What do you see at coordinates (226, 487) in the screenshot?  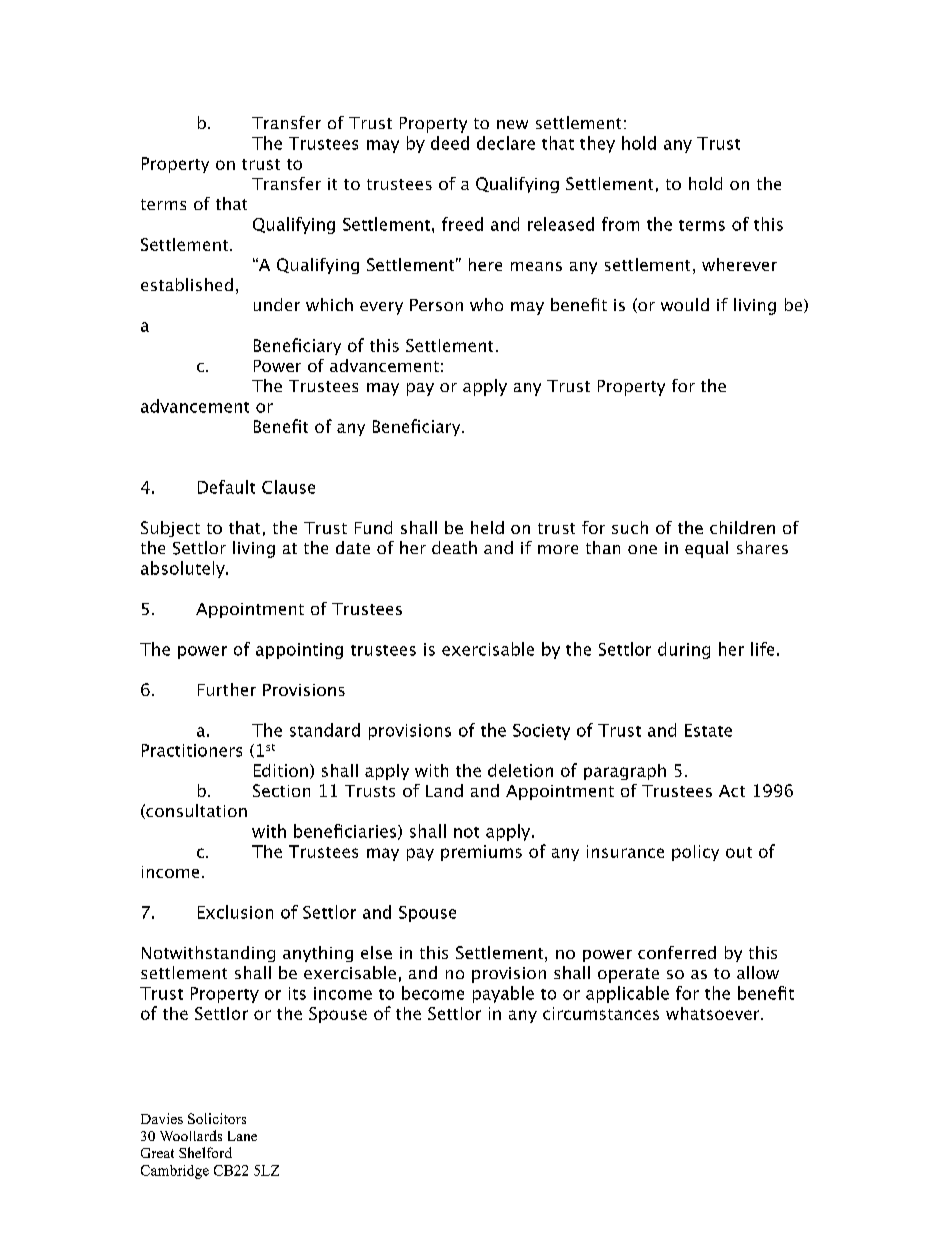 I see `Default` at bounding box center [226, 487].
